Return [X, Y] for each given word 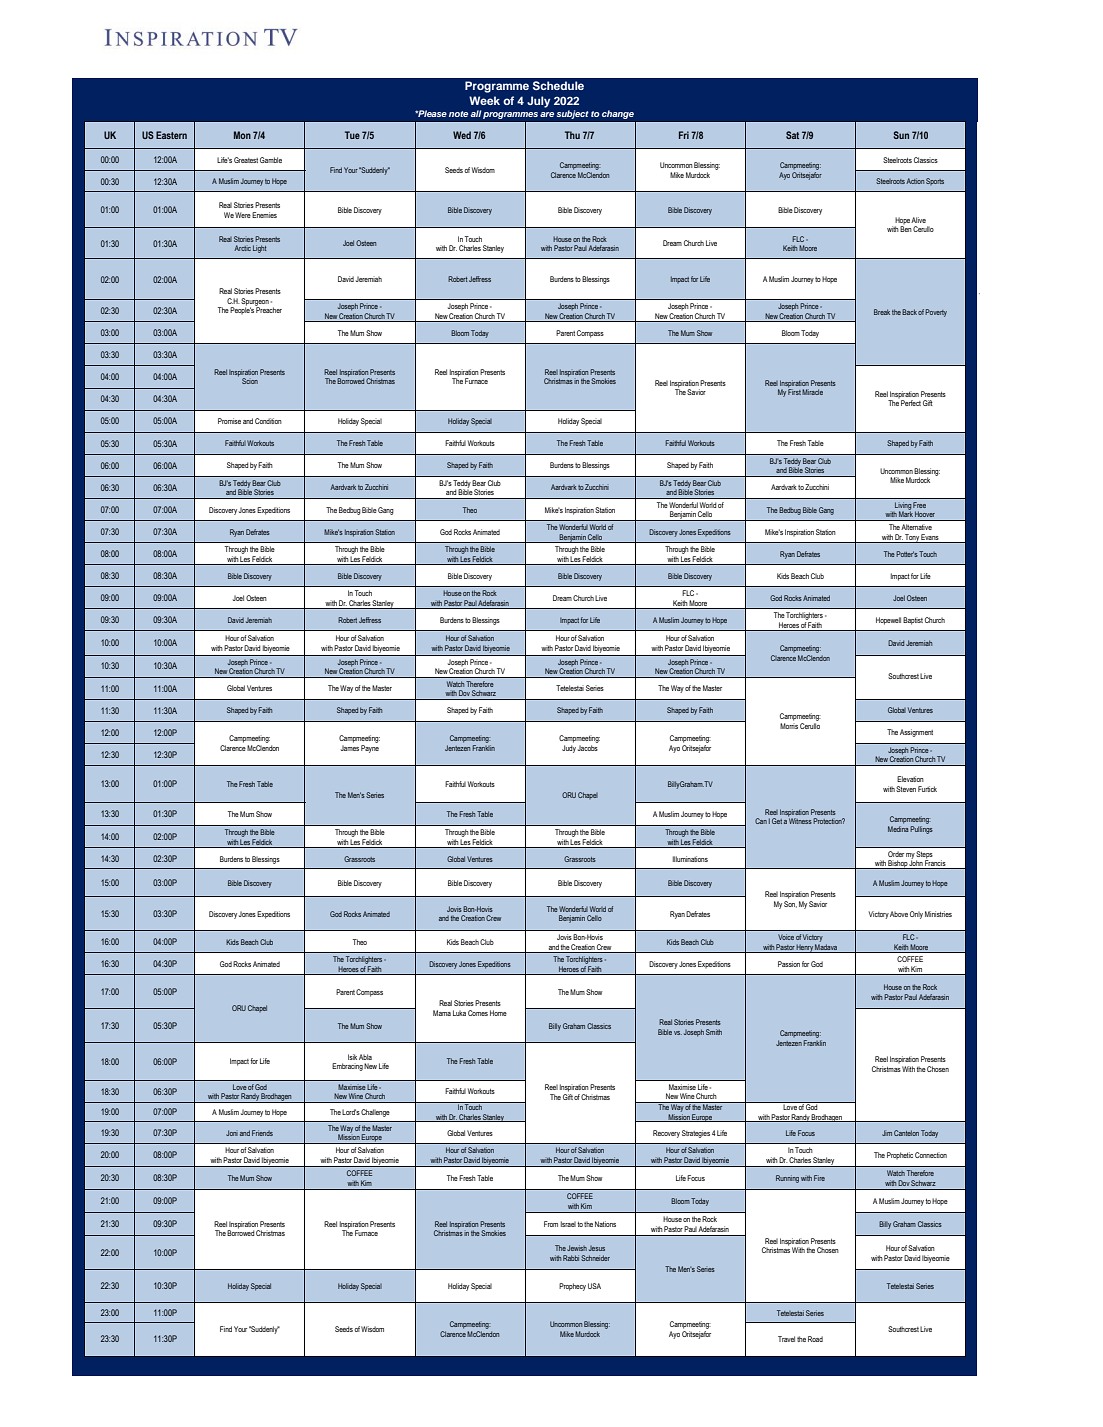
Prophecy [572, 1287]
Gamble [271, 160]
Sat [792, 135]
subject [573, 114]
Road [815, 1339]
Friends [262, 1133]
